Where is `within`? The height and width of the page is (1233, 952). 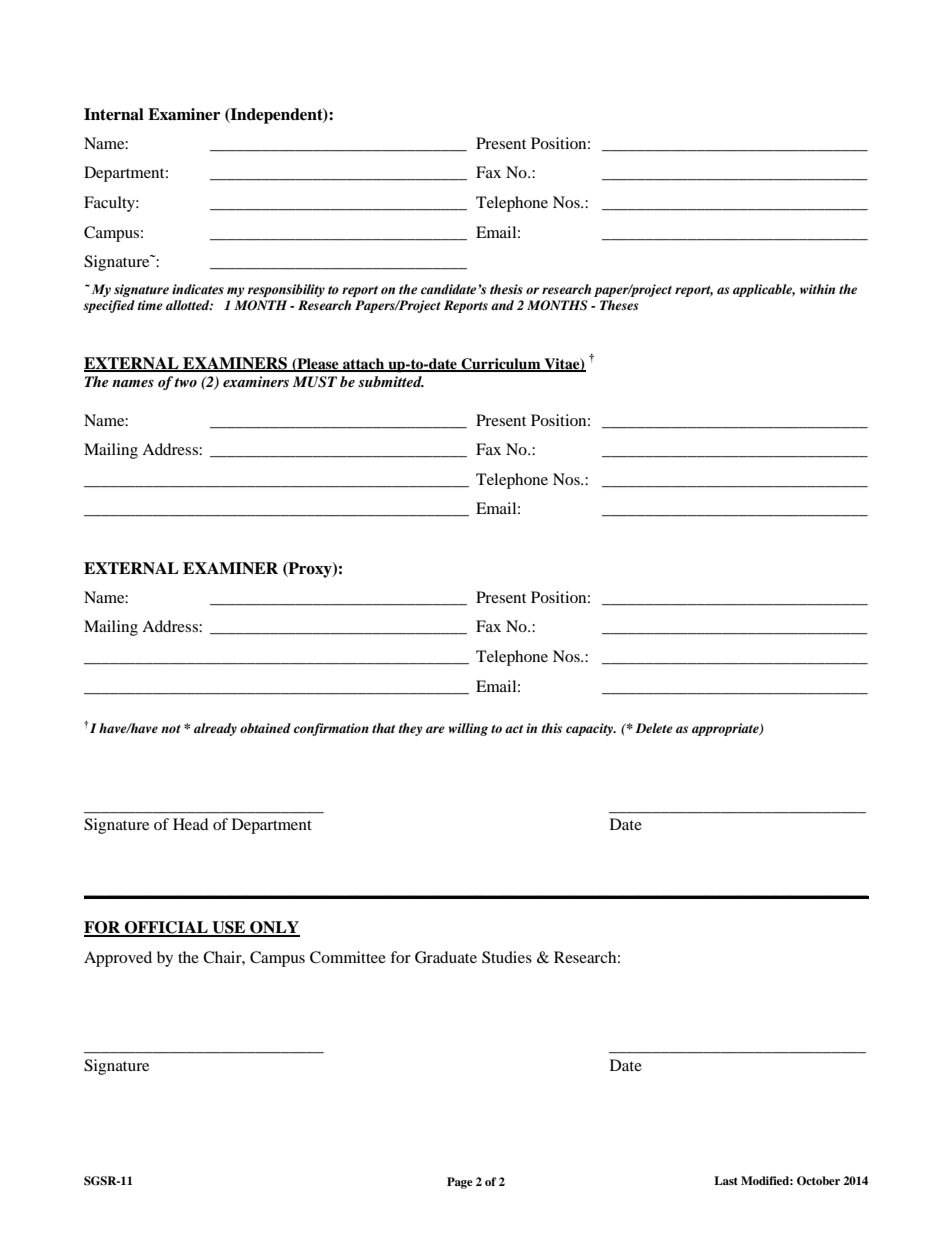 within is located at coordinates (817, 289).
